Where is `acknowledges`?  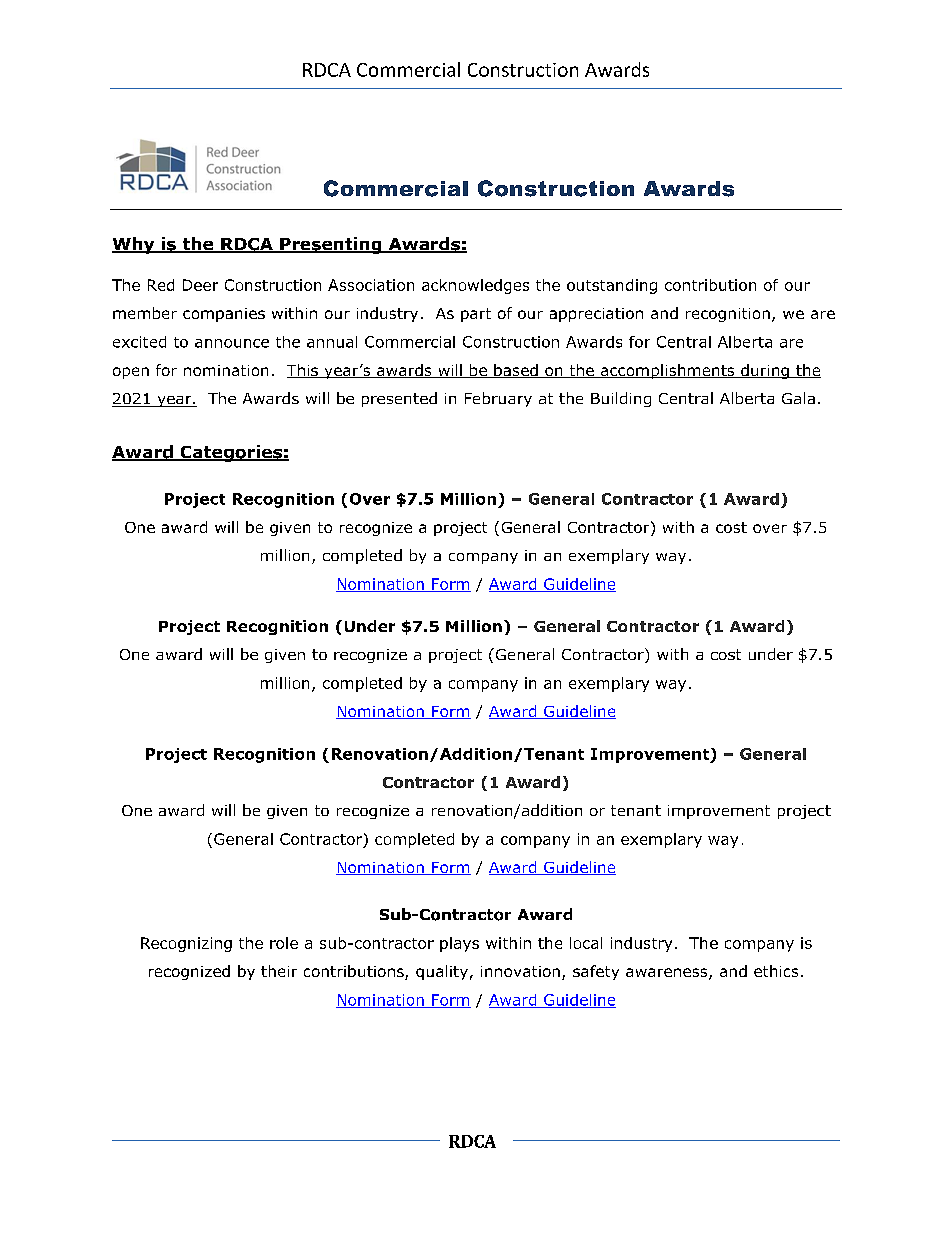 acknowledges is located at coordinates (475, 286).
